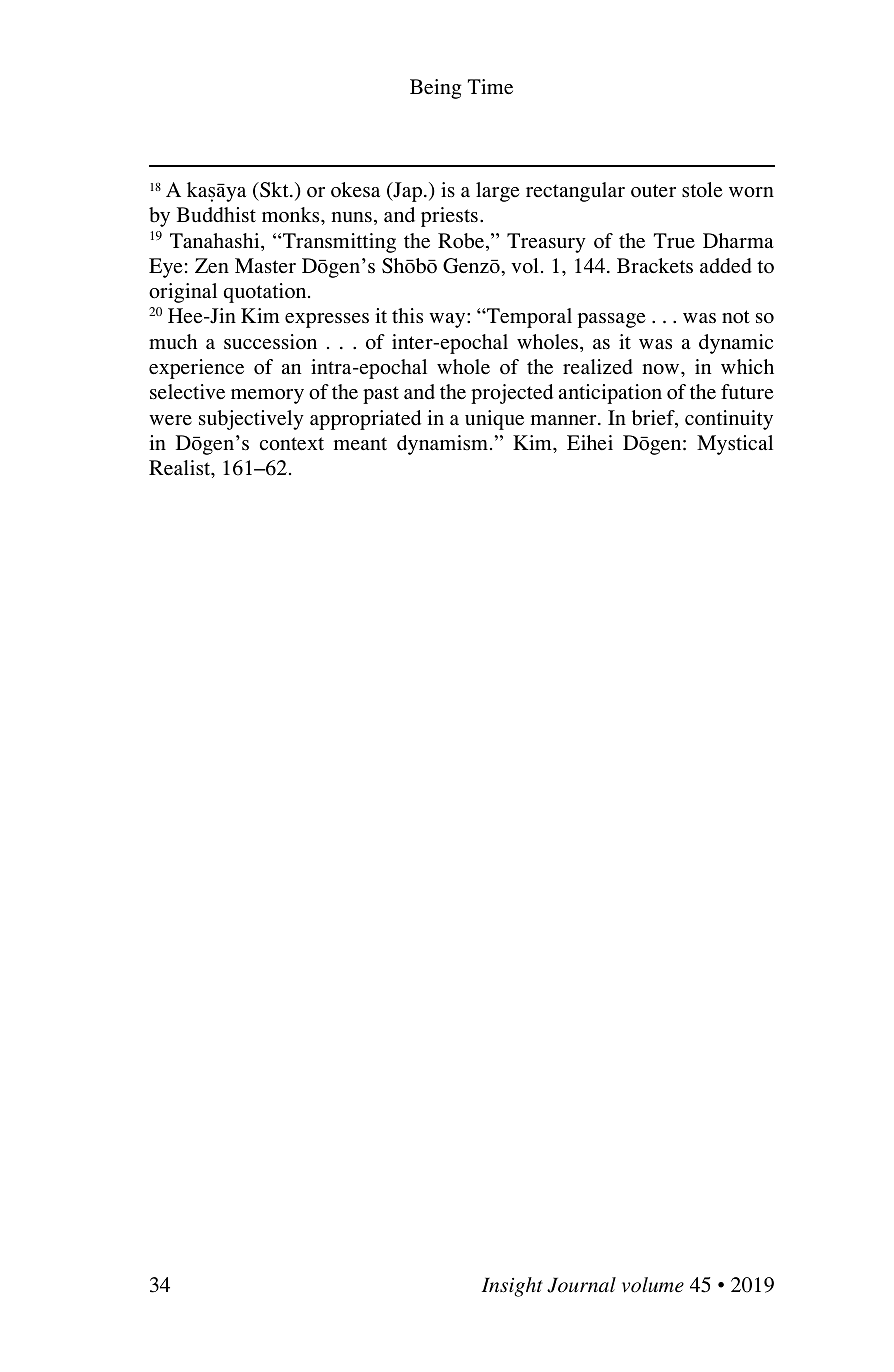 The height and width of the image is (1372, 894). What do you see at coordinates (581, 1285) in the image?
I see `Journal` at bounding box center [581, 1285].
